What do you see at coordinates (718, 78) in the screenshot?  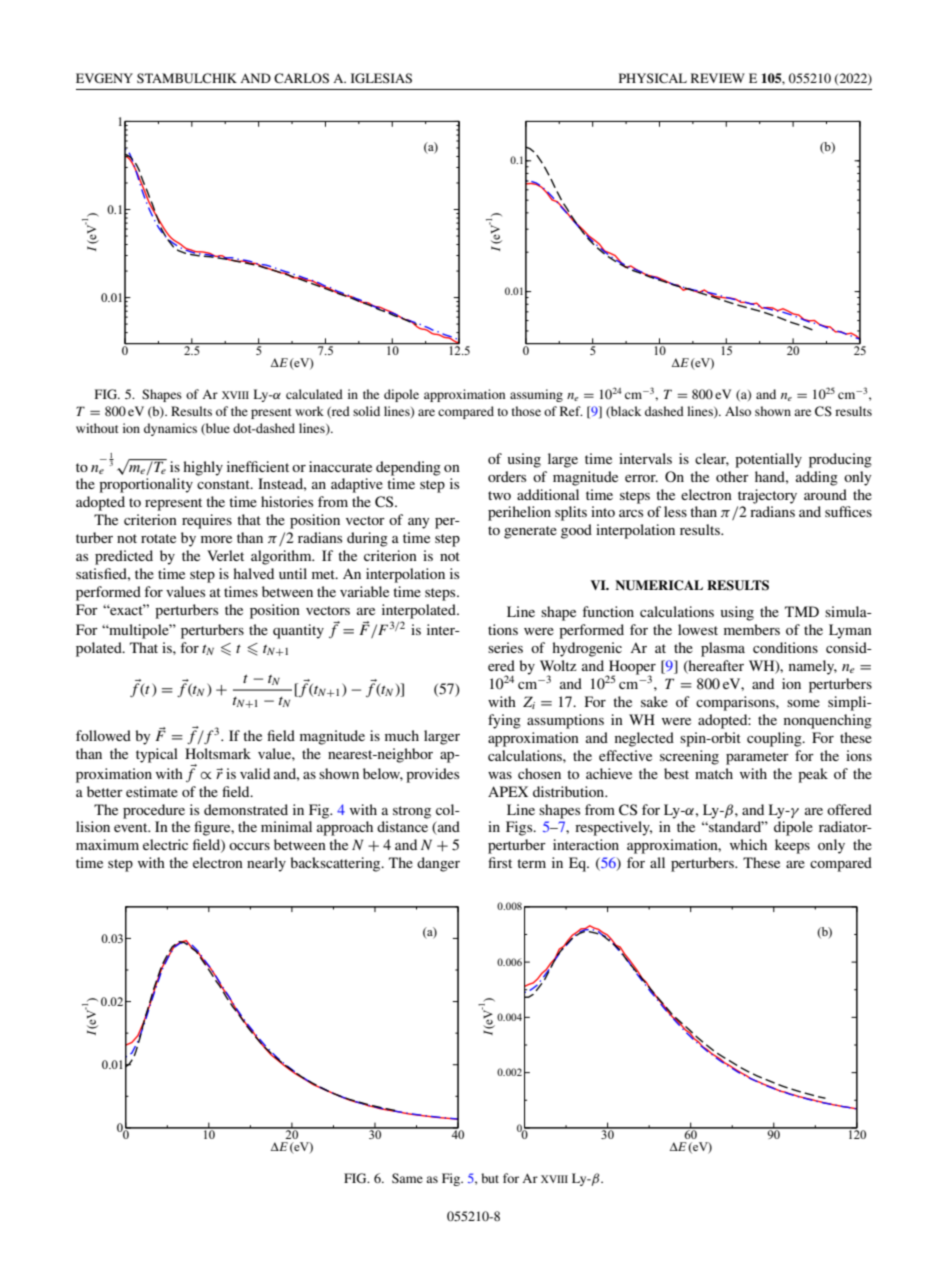 I see `REVIEW` at bounding box center [718, 78].
